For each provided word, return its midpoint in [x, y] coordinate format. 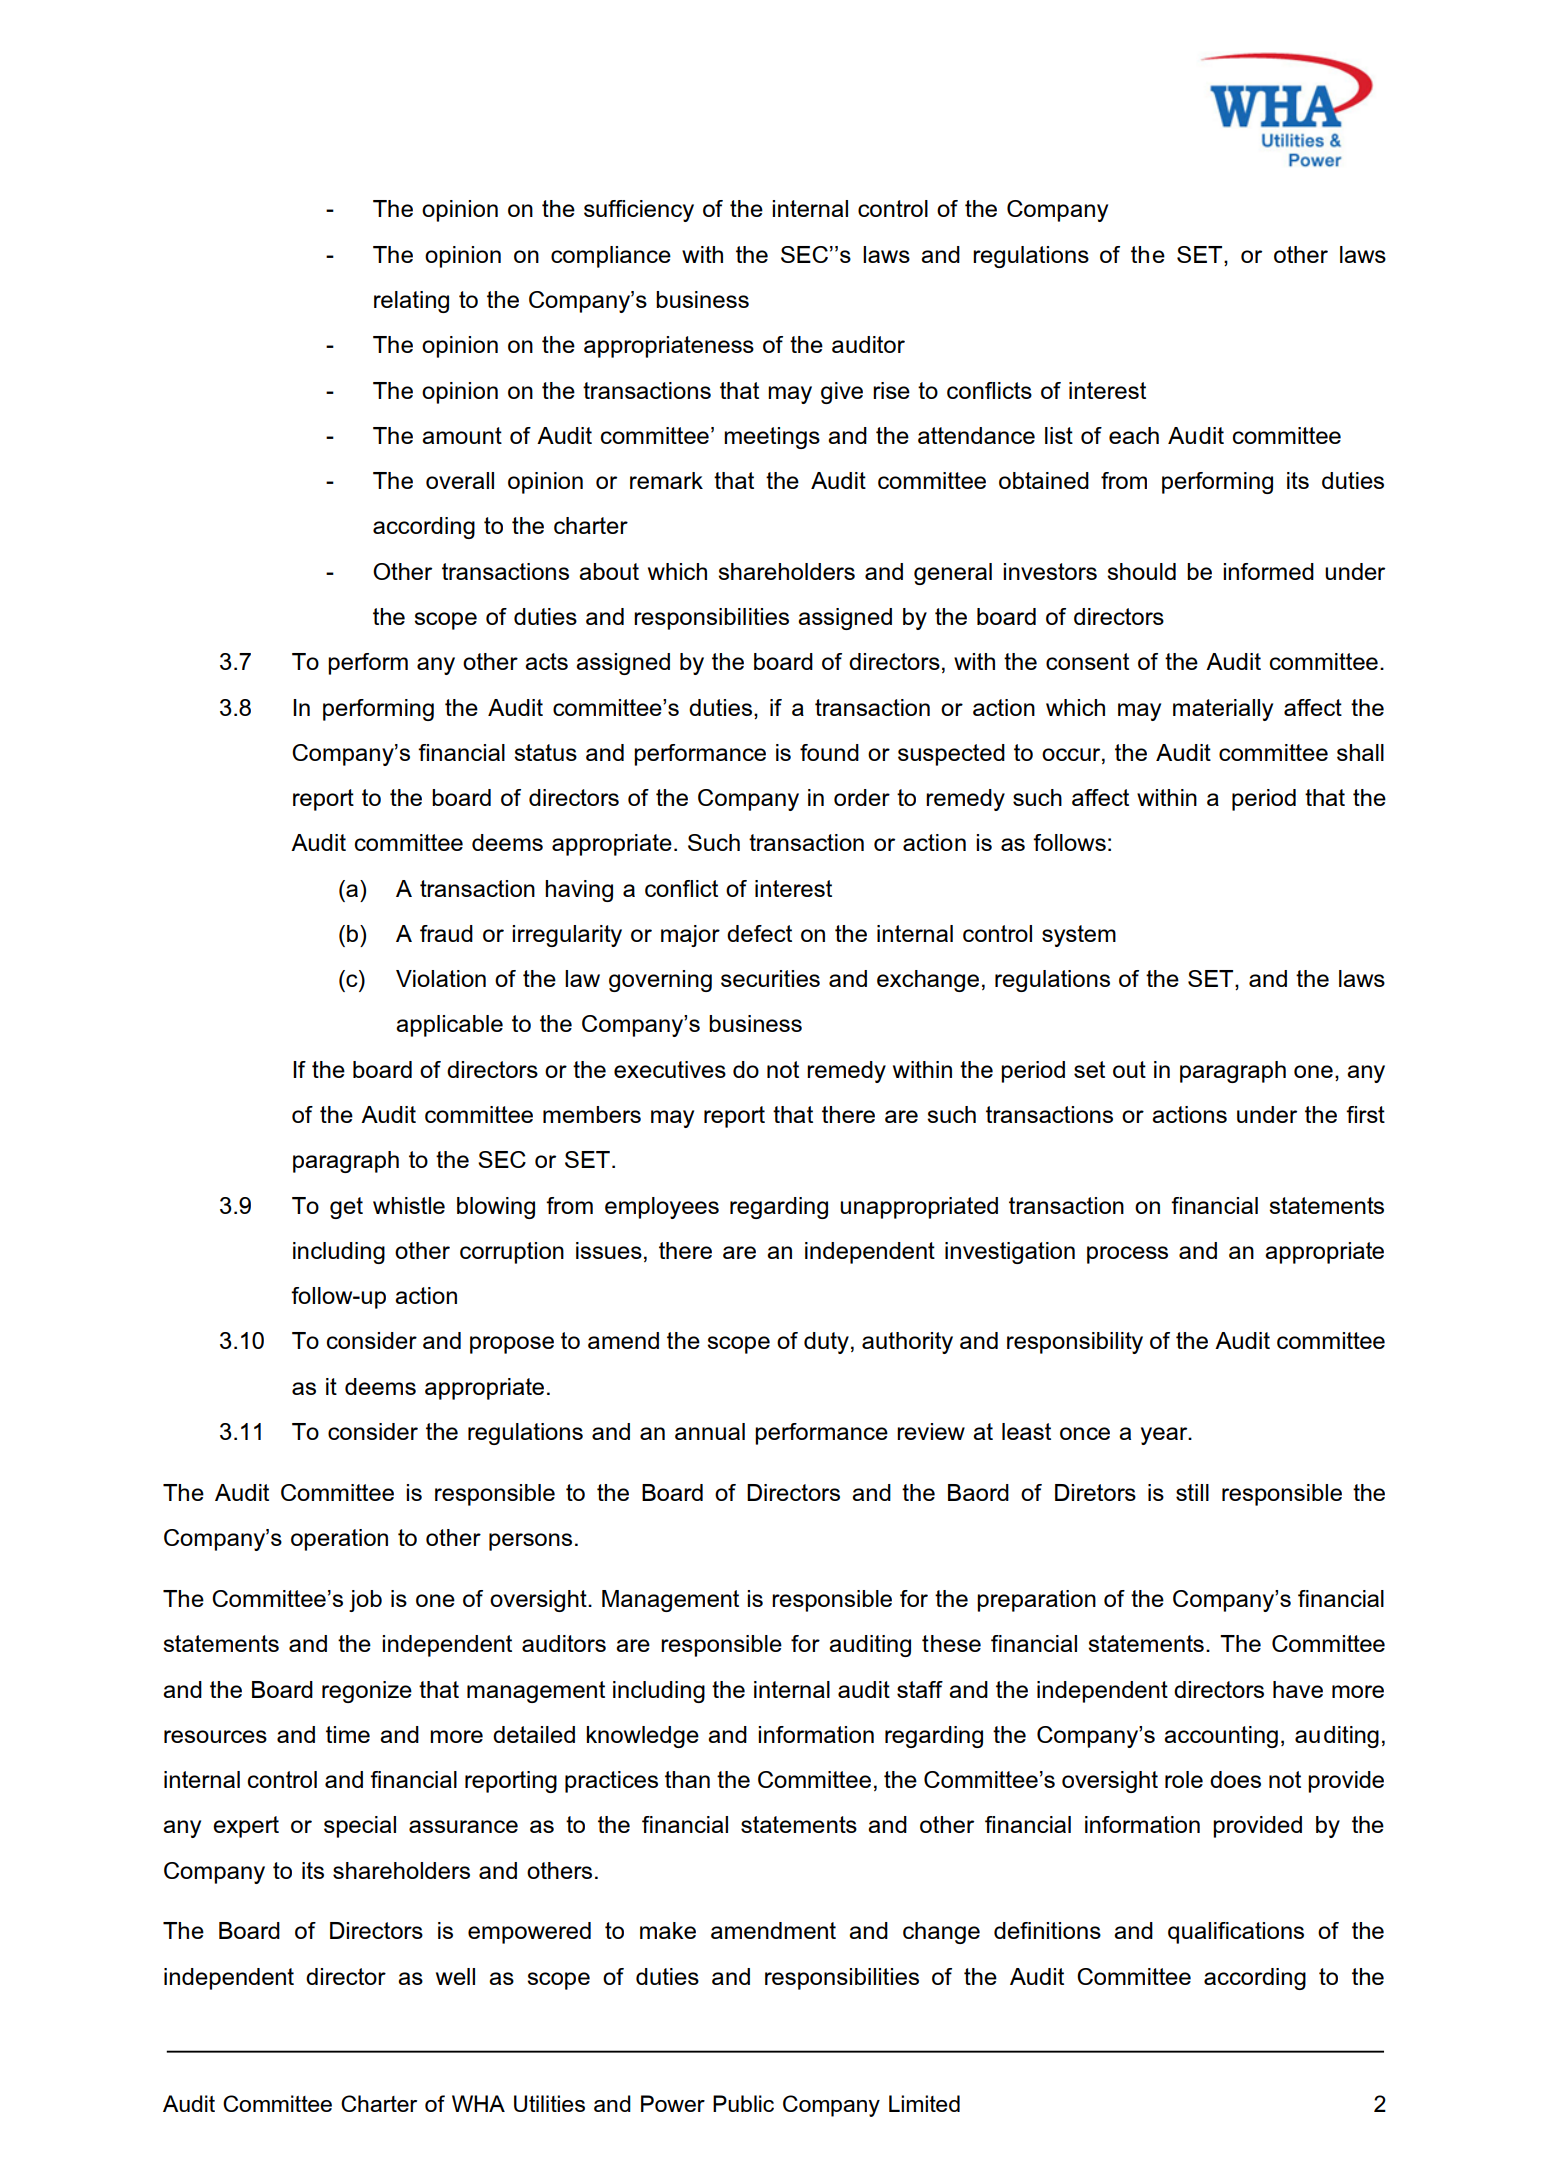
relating [411, 302]
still [1192, 1492]
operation [339, 1540]
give [842, 393]
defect [759, 933]
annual [710, 1431]
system [1079, 936]
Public [743, 2103]
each [1134, 435]
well [455, 1976]
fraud [446, 933]
